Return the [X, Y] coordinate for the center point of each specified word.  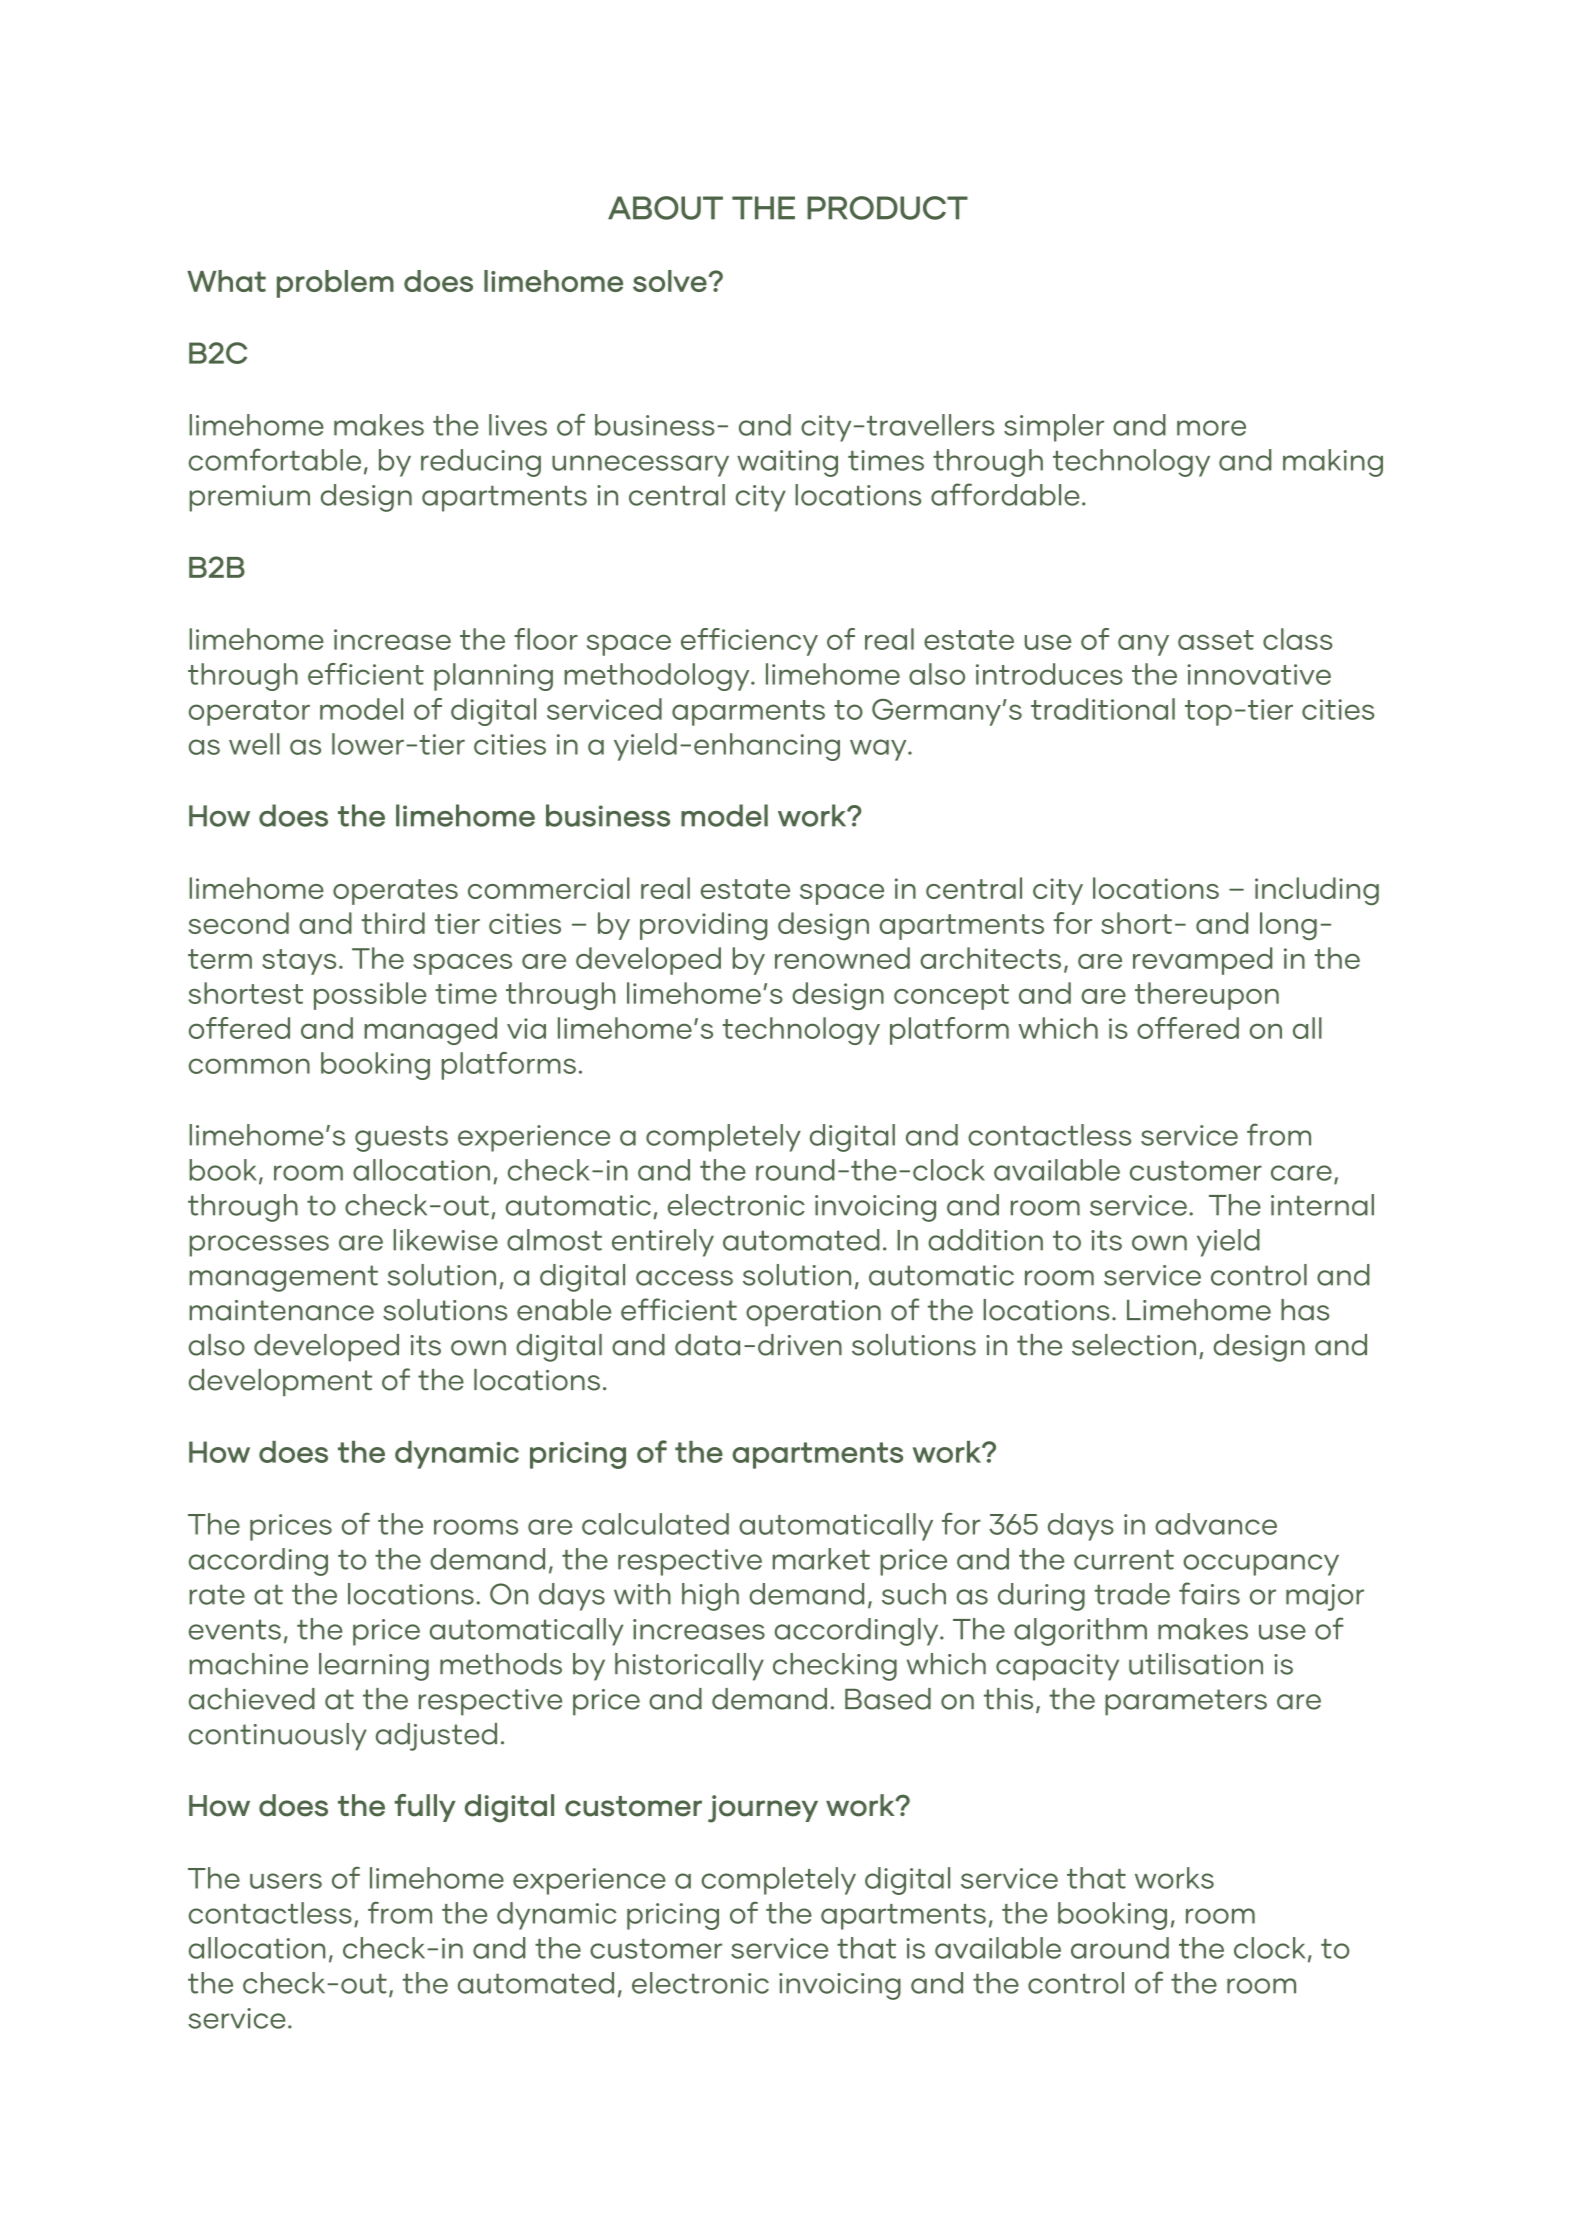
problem [335, 284]
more [1211, 428]
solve [670, 281]
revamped [1202, 961]
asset [1216, 640]
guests [401, 1139]
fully [425, 1808]
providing [703, 926]
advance [1216, 1524]
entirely [663, 1243]
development [280, 1382]
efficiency [749, 642]
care [1301, 1173]
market [821, 1559]
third [393, 923]
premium [249, 498]
